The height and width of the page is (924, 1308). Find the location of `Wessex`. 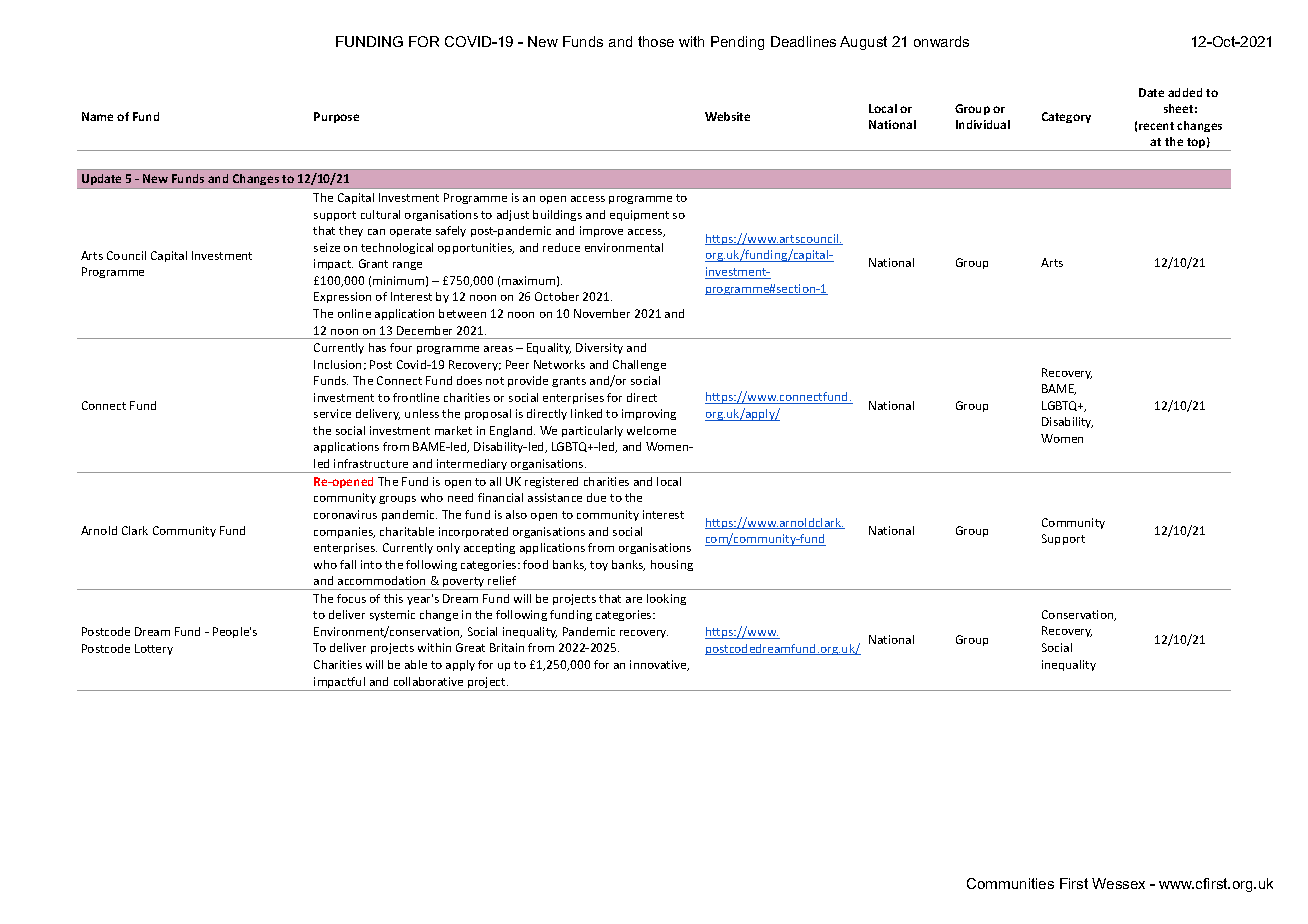

Wessex is located at coordinates (1118, 883).
